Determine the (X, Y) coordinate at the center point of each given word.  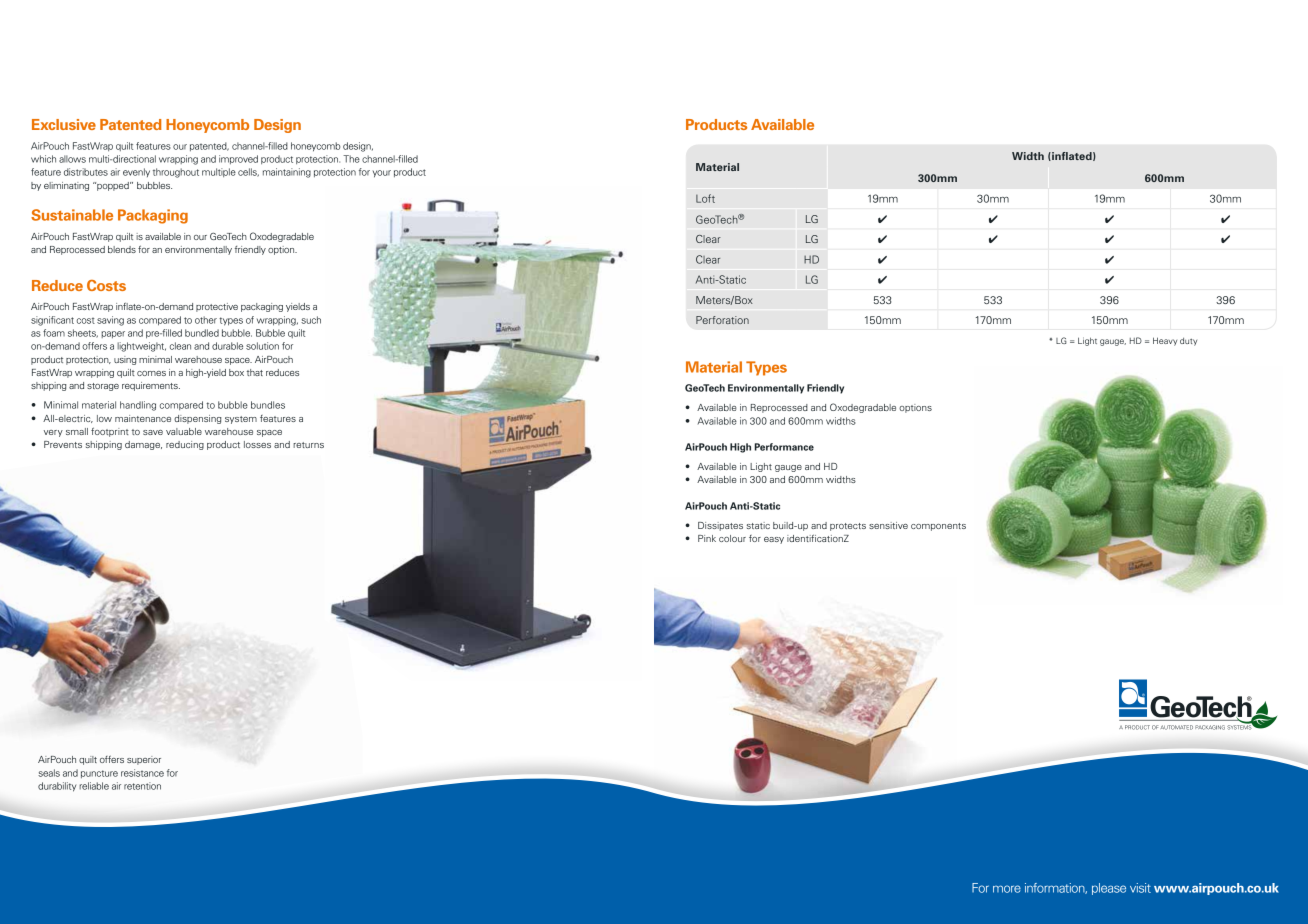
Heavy (1165, 341)
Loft (705, 198)
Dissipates (720, 526)
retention (142, 786)
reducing (185, 445)
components (938, 527)
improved (238, 159)
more (1007, 889)
